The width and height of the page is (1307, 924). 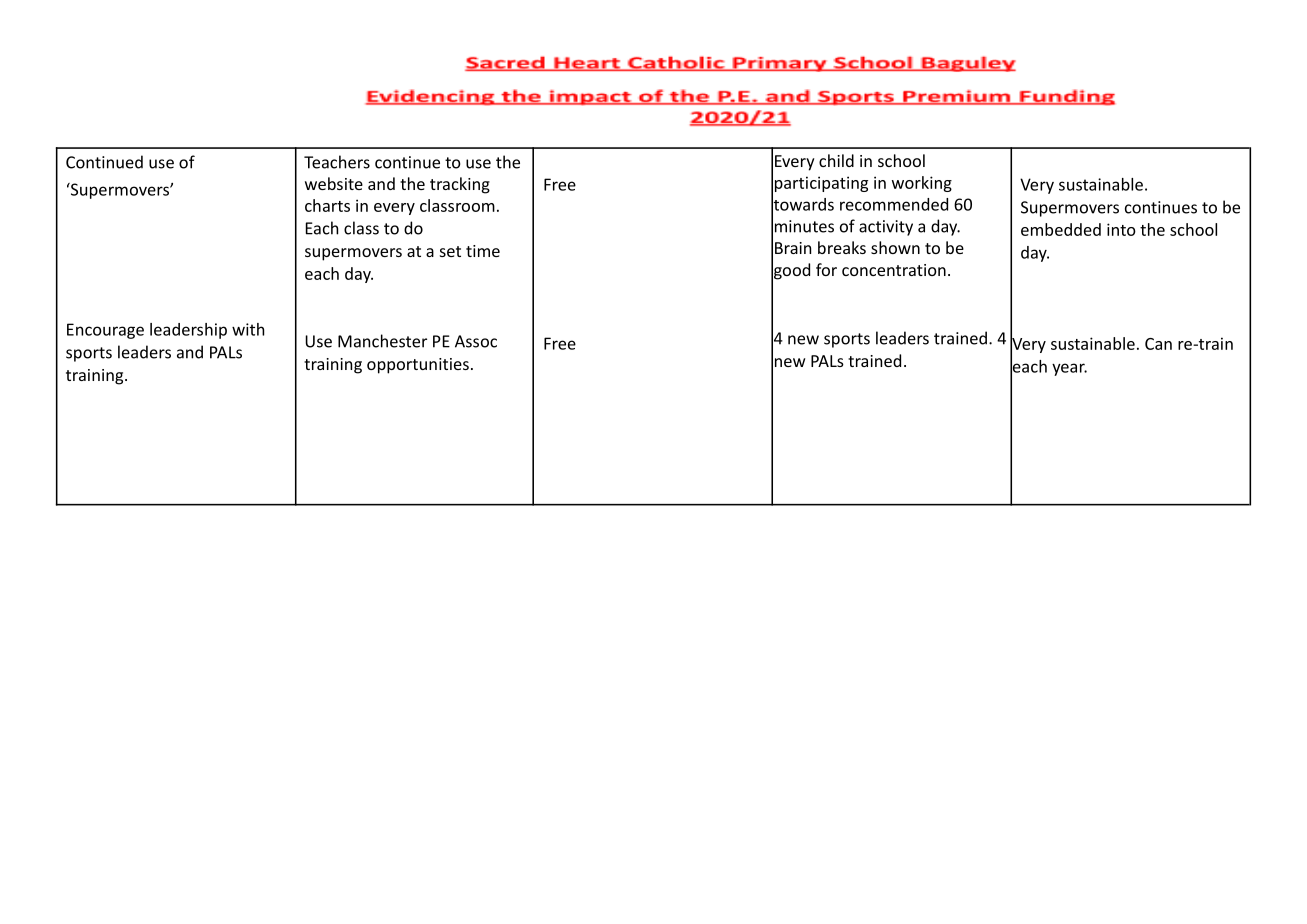 I want to click on with, so click(x=248, y=329).
